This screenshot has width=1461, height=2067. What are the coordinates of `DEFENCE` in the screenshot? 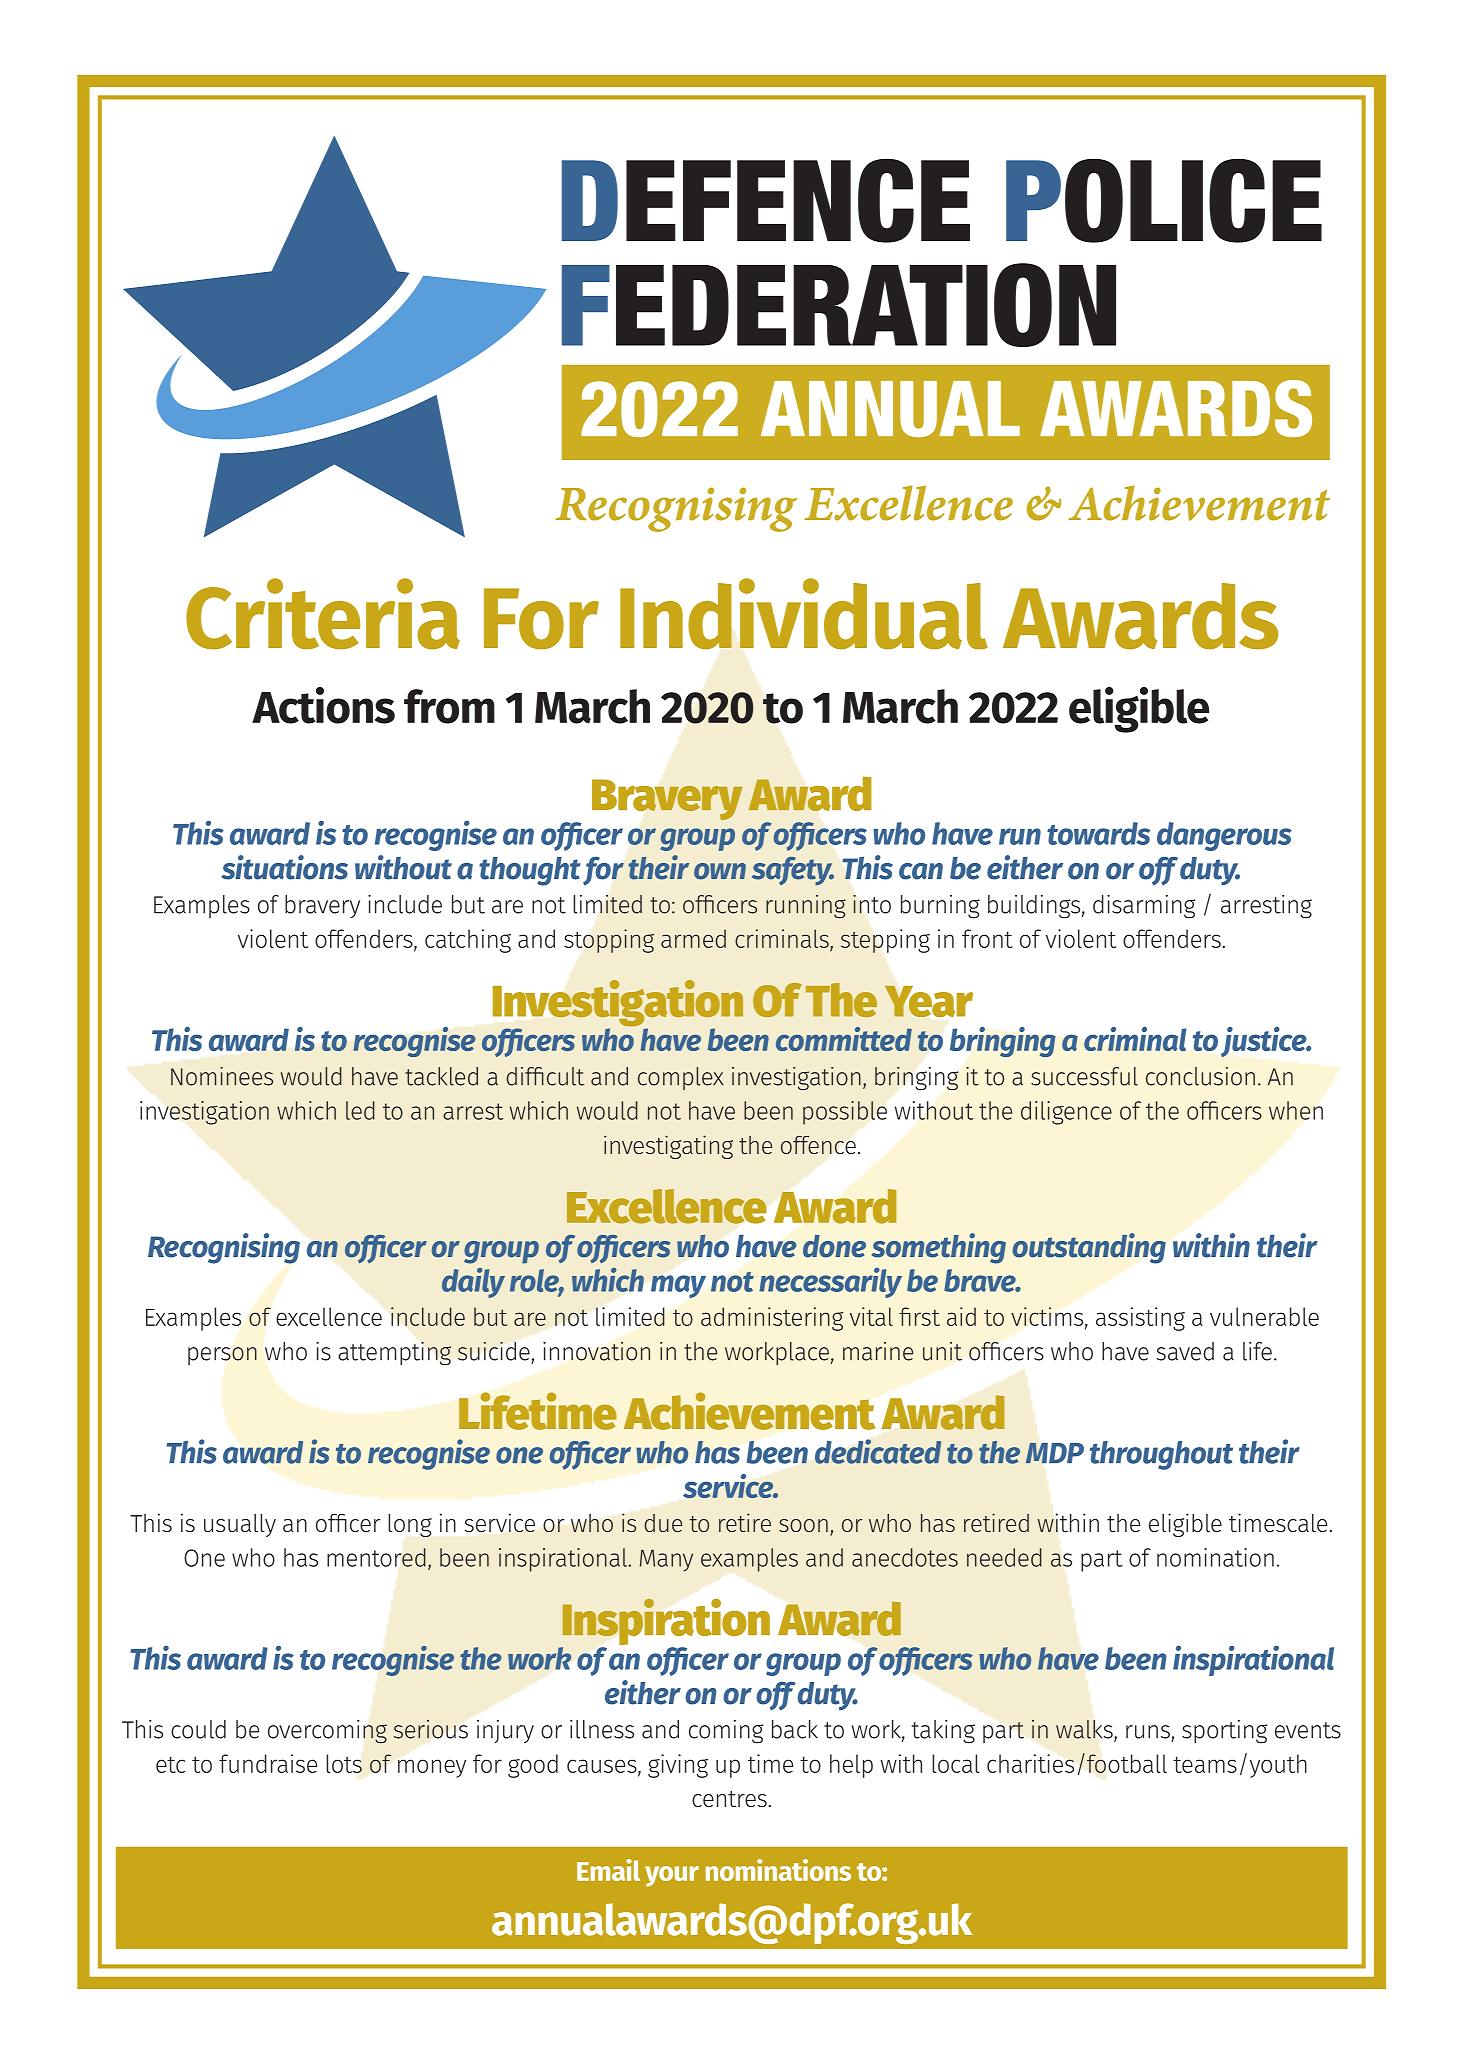 It's located at (766, 200).
